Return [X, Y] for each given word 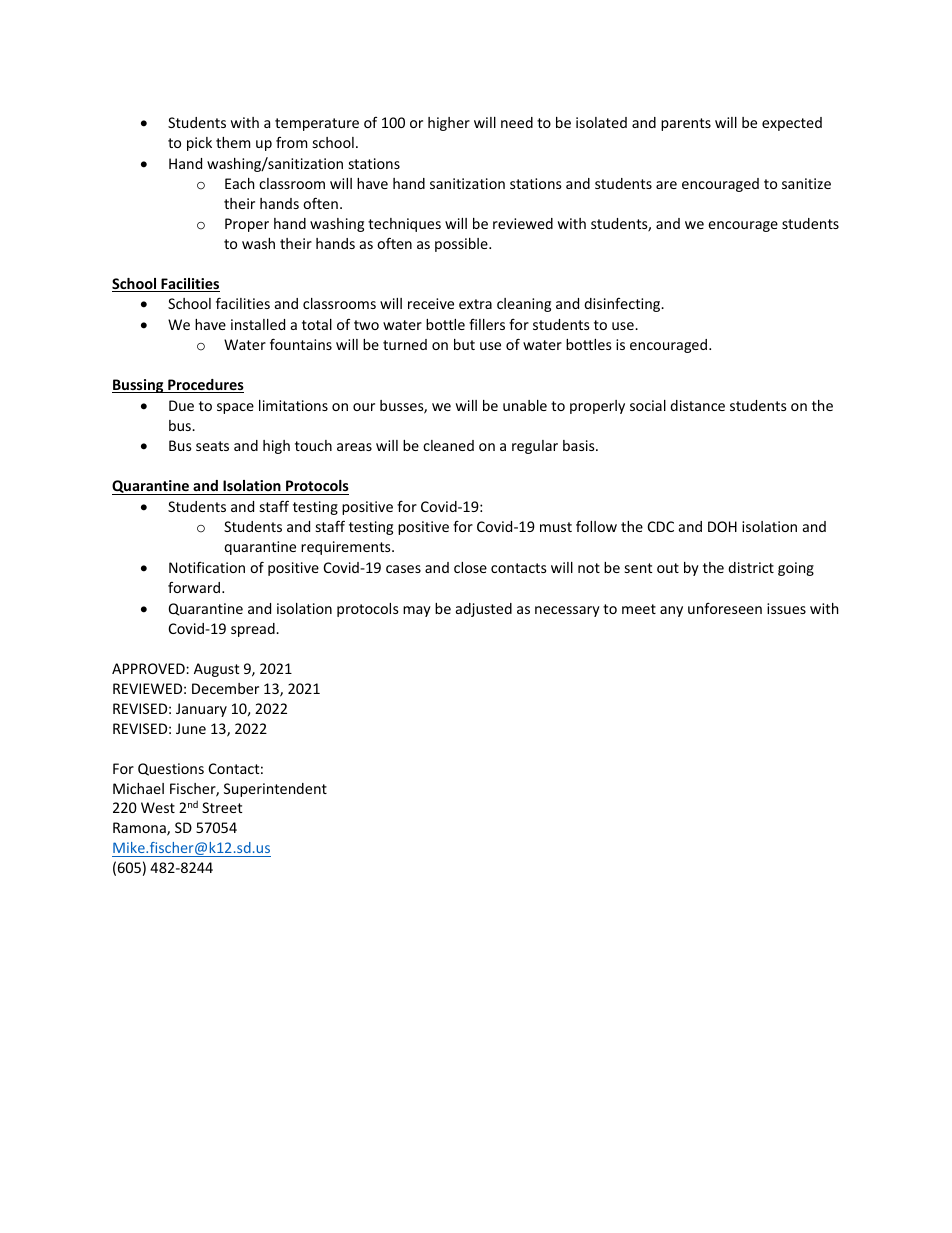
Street [222, 807]
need [517, 122]
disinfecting [623, 305]
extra [475, 304]
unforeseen [725, 608]
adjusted [484, 610]
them [233, 142]
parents [686, 124]
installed [258, 324]
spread [254, 630]
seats [212, 446]
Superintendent [275, 790]
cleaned [448, 445]
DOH [722, 526]
